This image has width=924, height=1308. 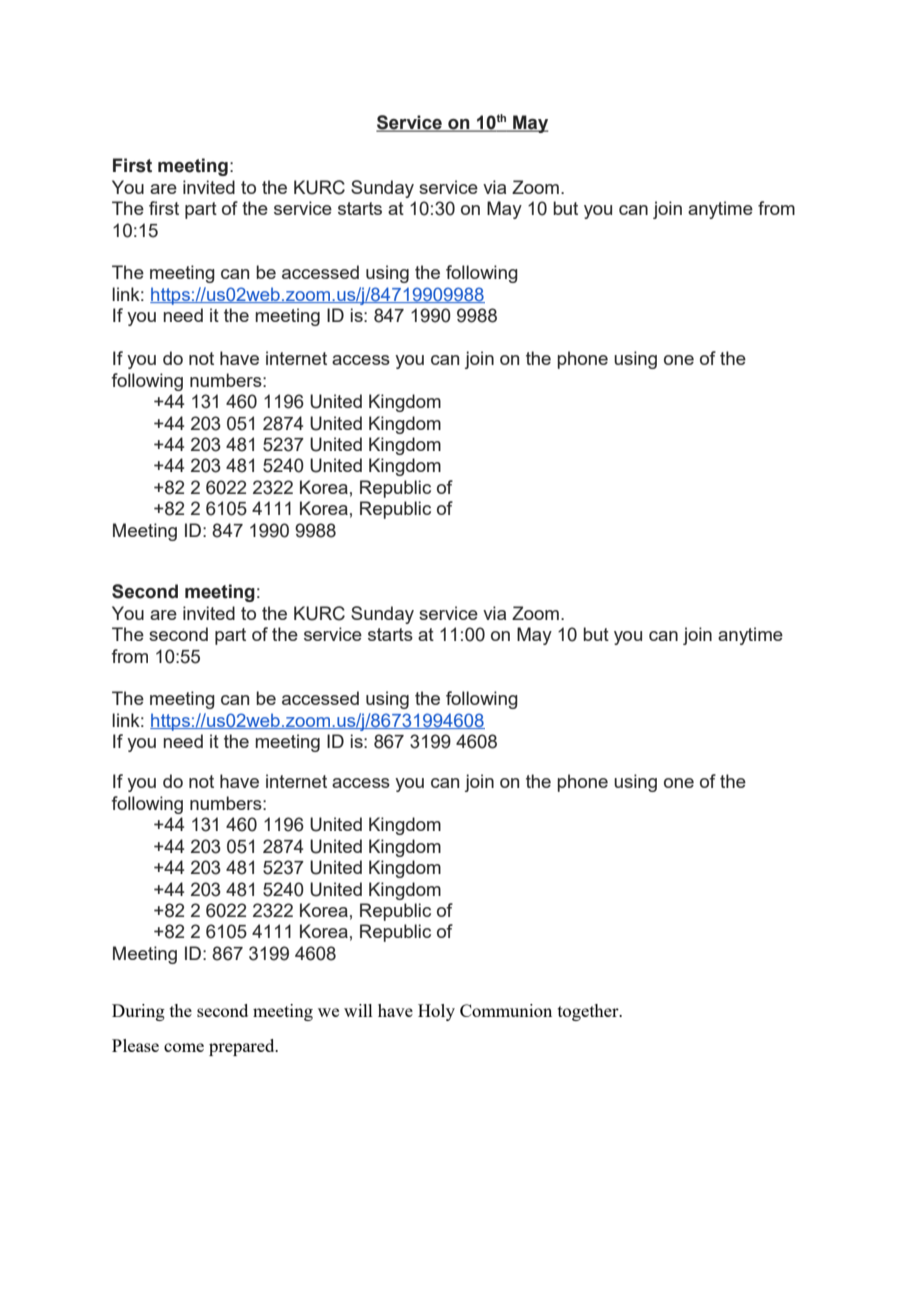 What do you see at coordinates (135, 1045) in the image?
I see `Please` at bounding box center [135, 1045].
